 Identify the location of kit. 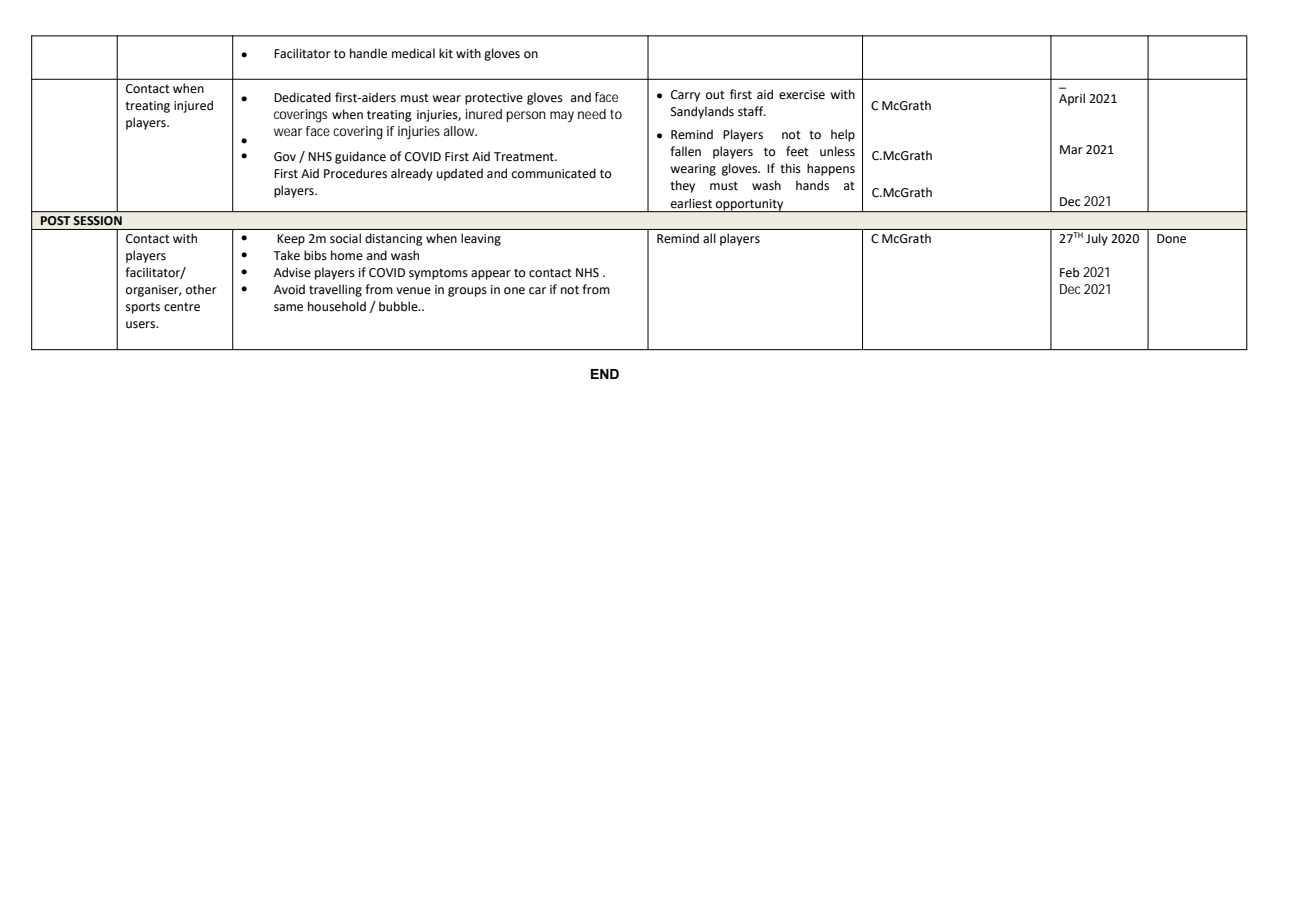
(446, 53).
